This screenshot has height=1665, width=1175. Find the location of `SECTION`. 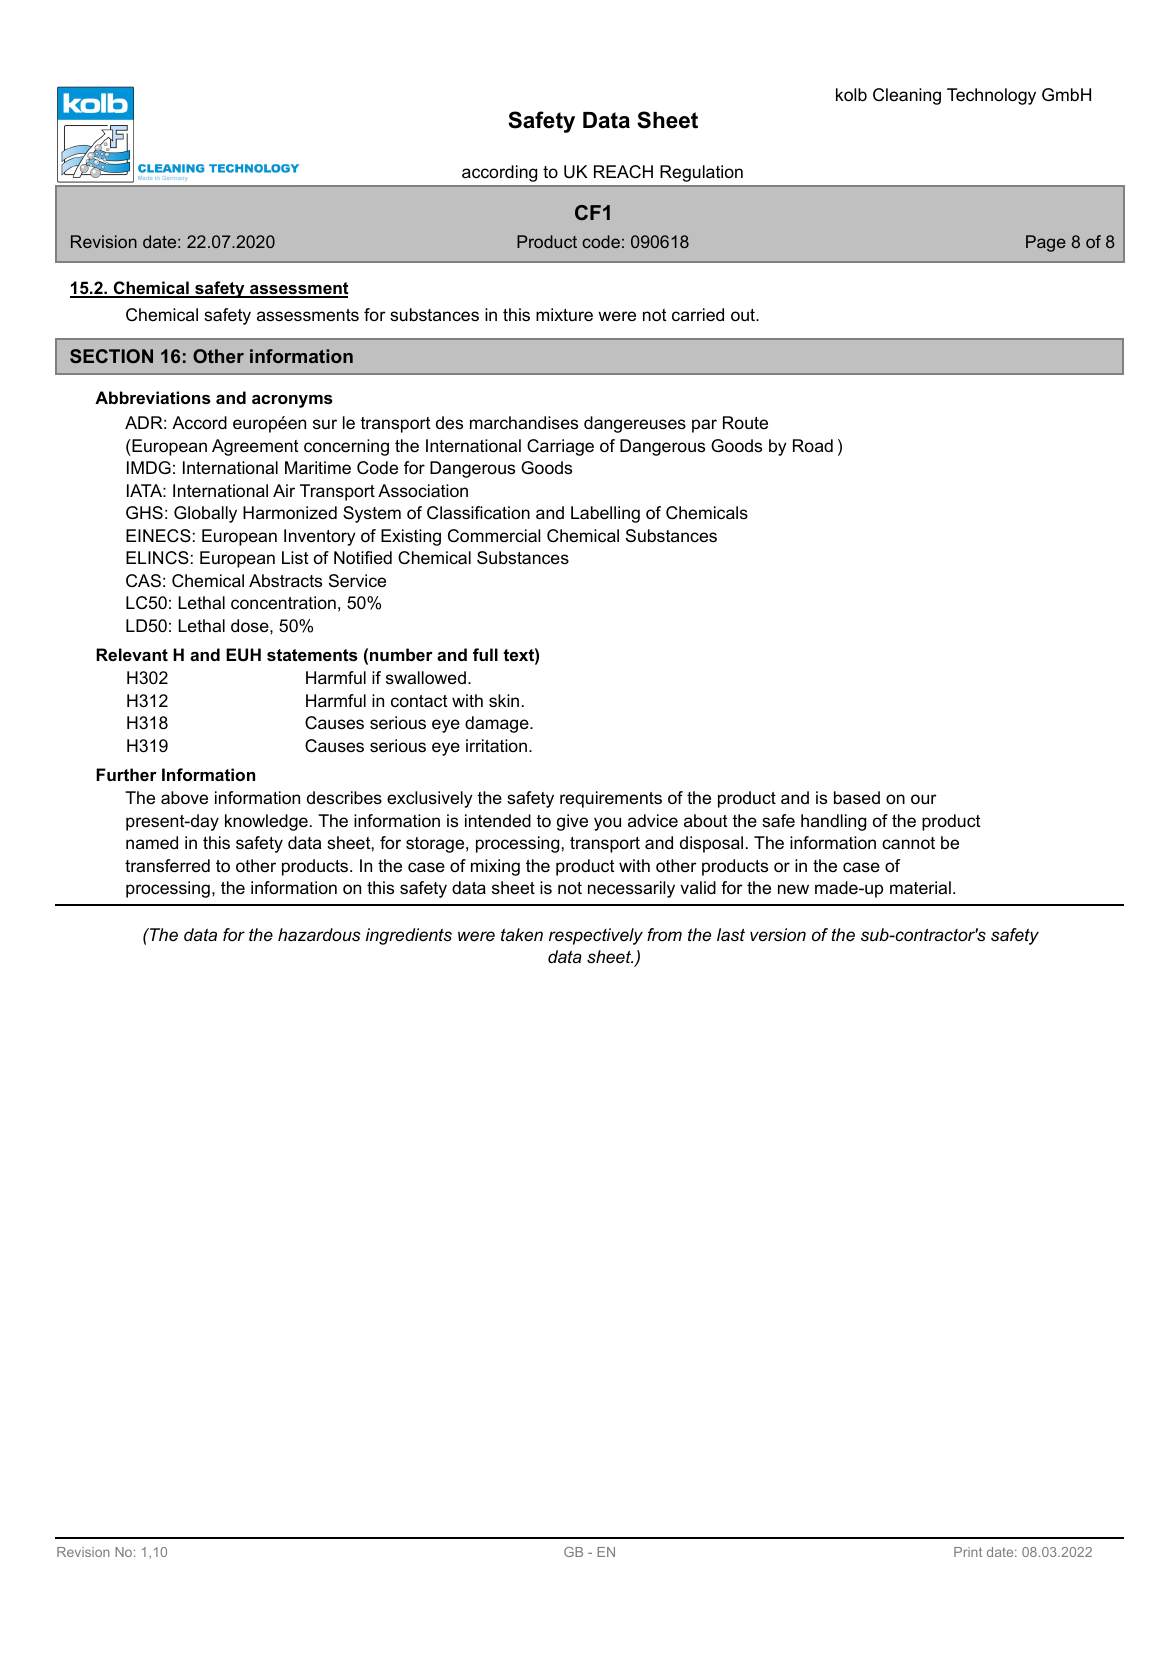

SECTION is located at coordinates (111, 356).
